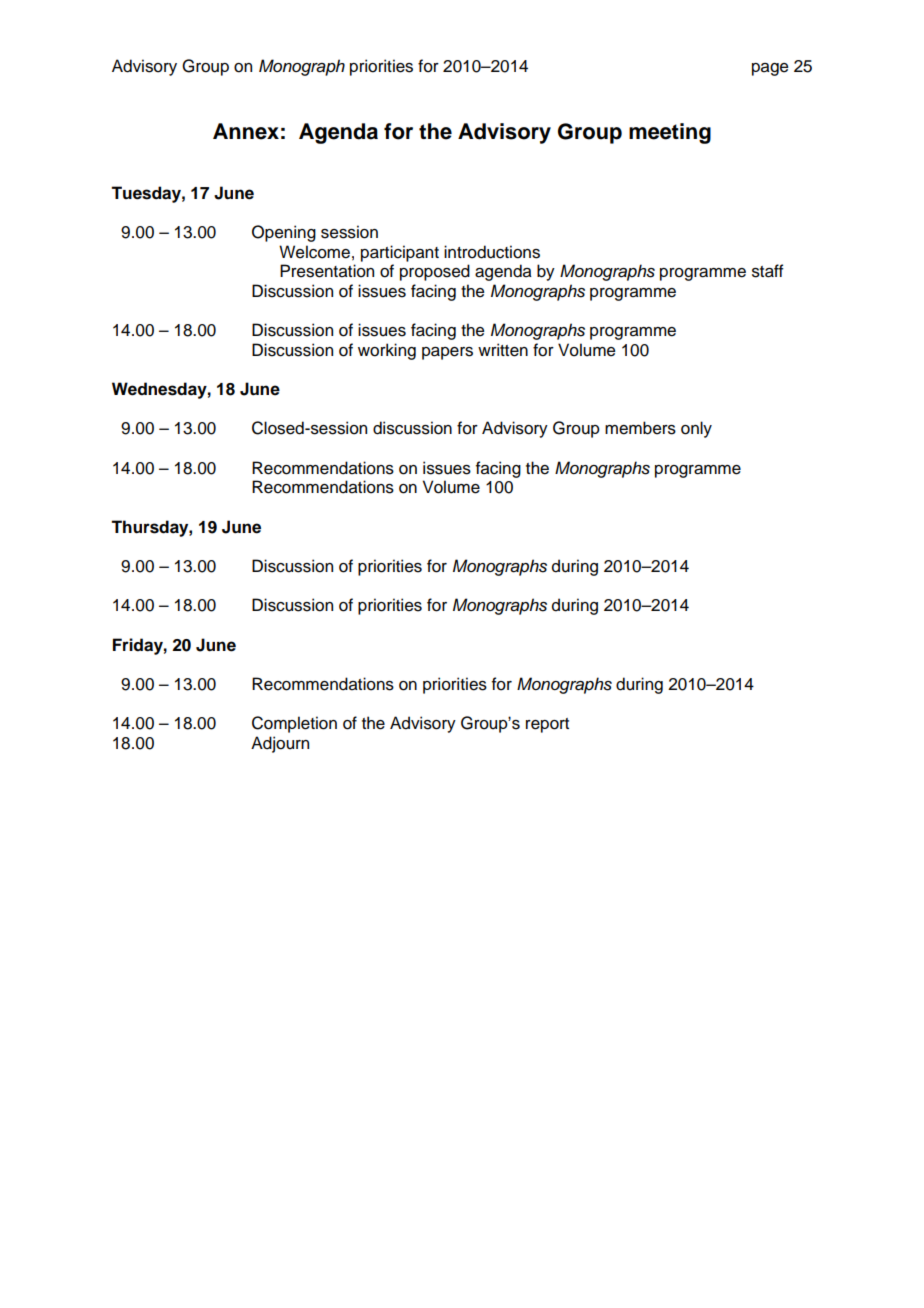  What do you see at coordinates (770, 69) in the screenshot?
I see `page` at bounding box center [770, 69].
